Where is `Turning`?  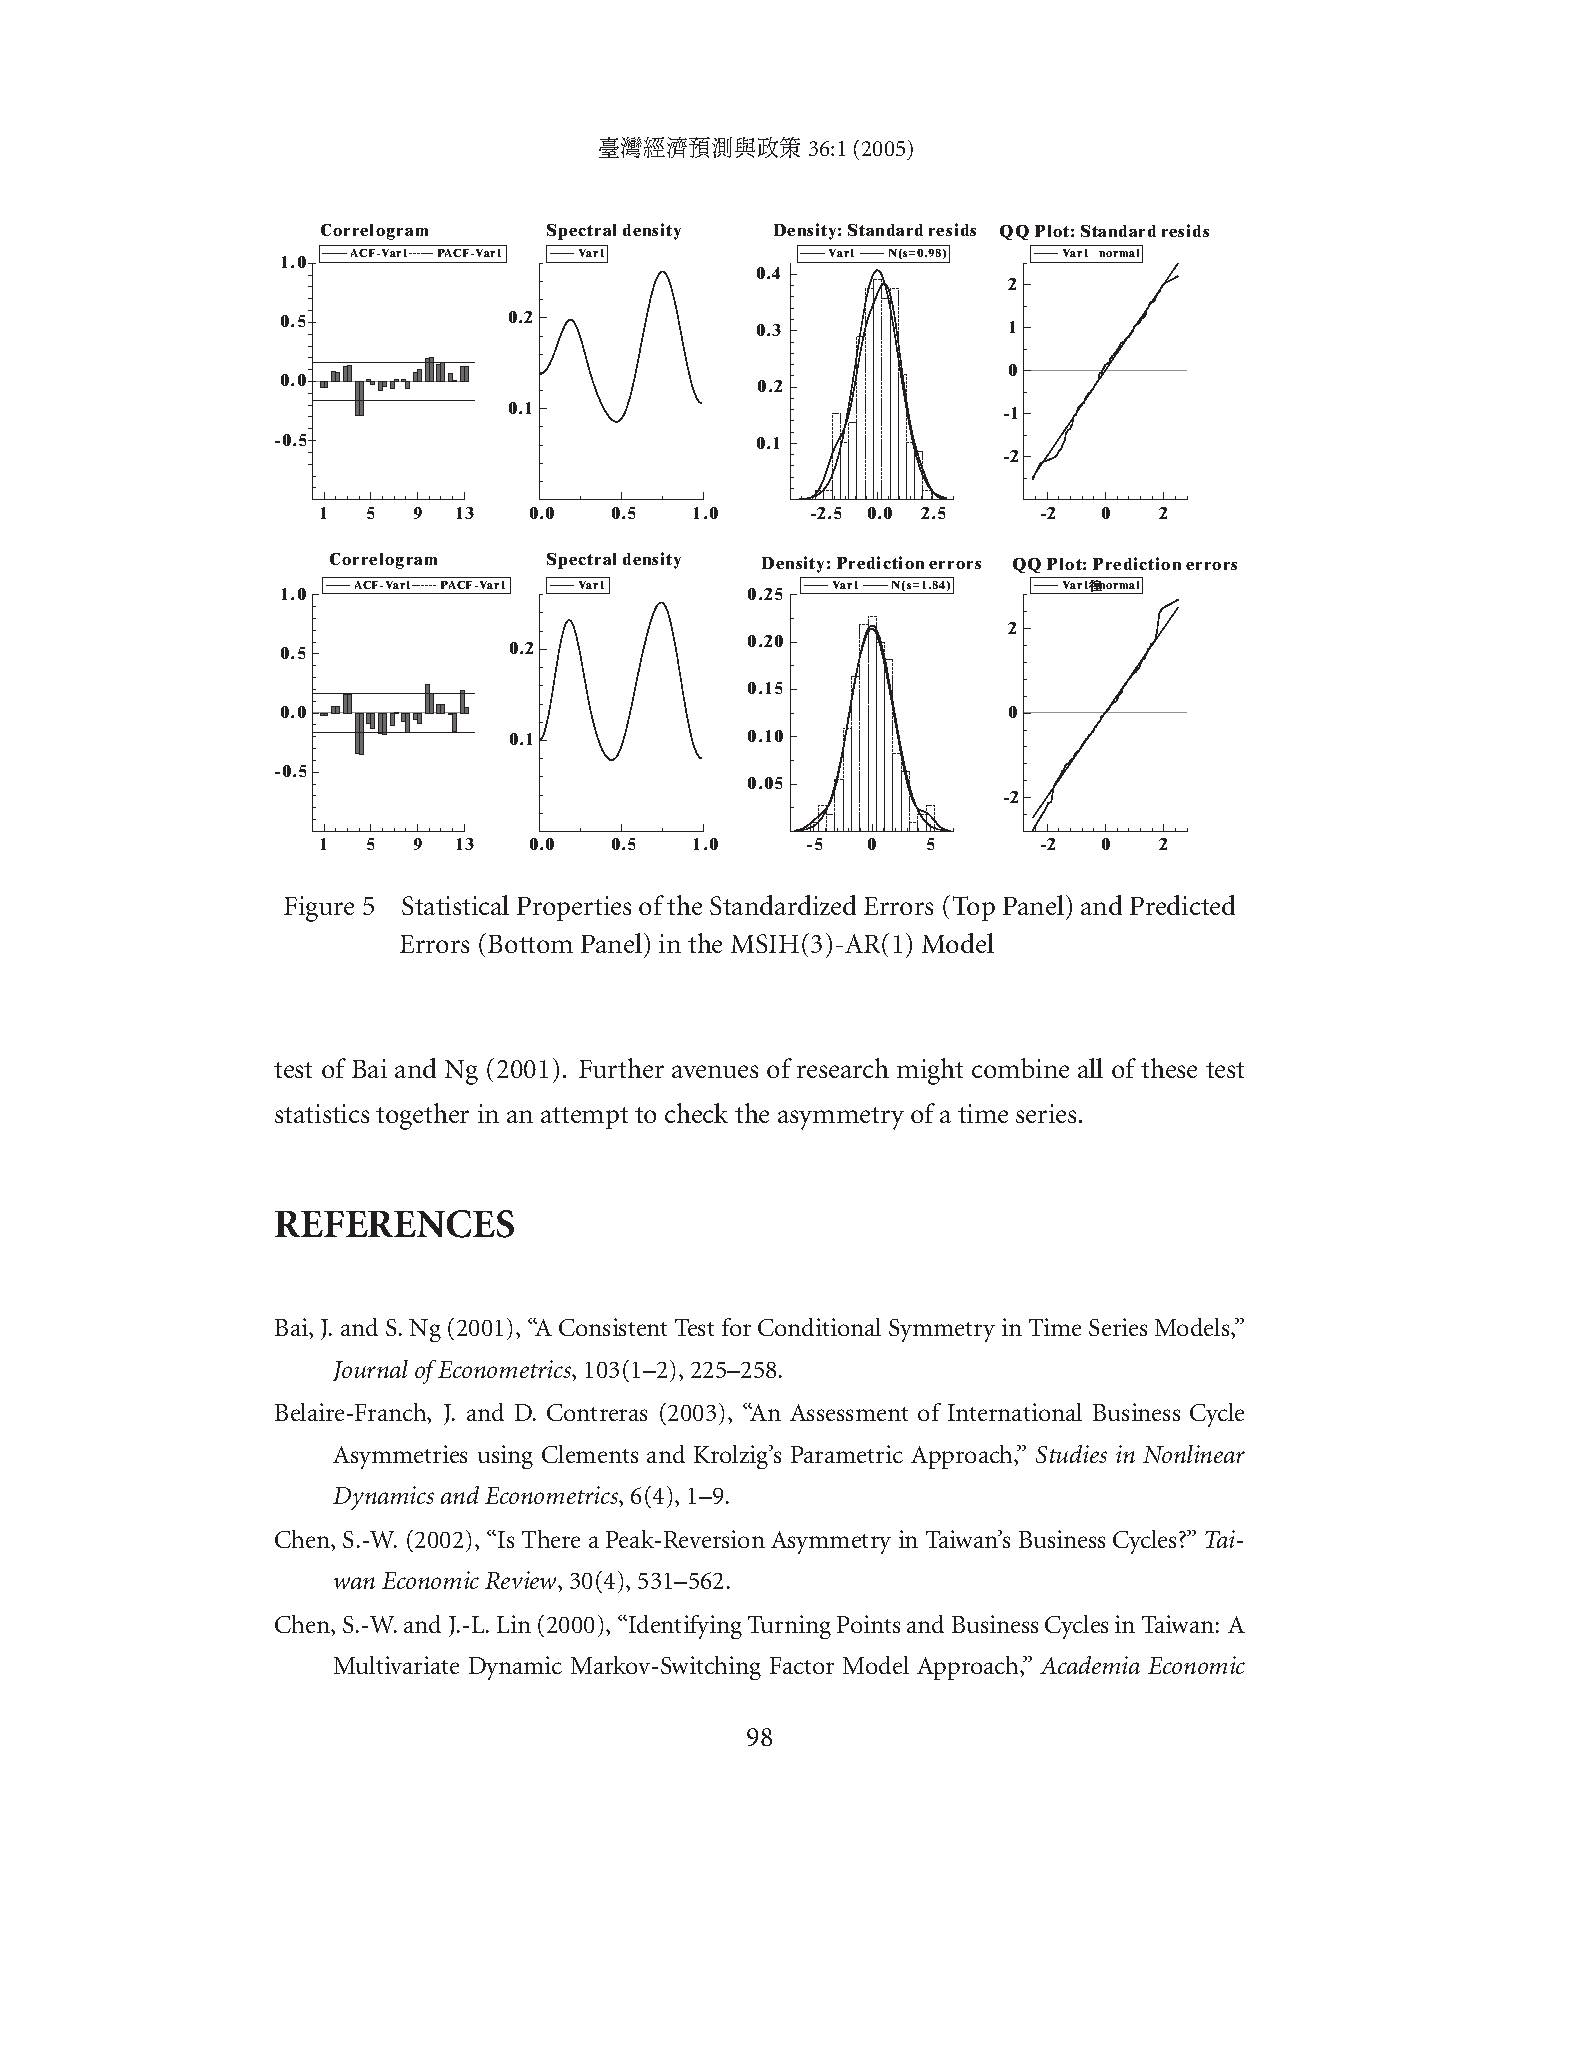
Turning is located at coordinates (789, 1627).
